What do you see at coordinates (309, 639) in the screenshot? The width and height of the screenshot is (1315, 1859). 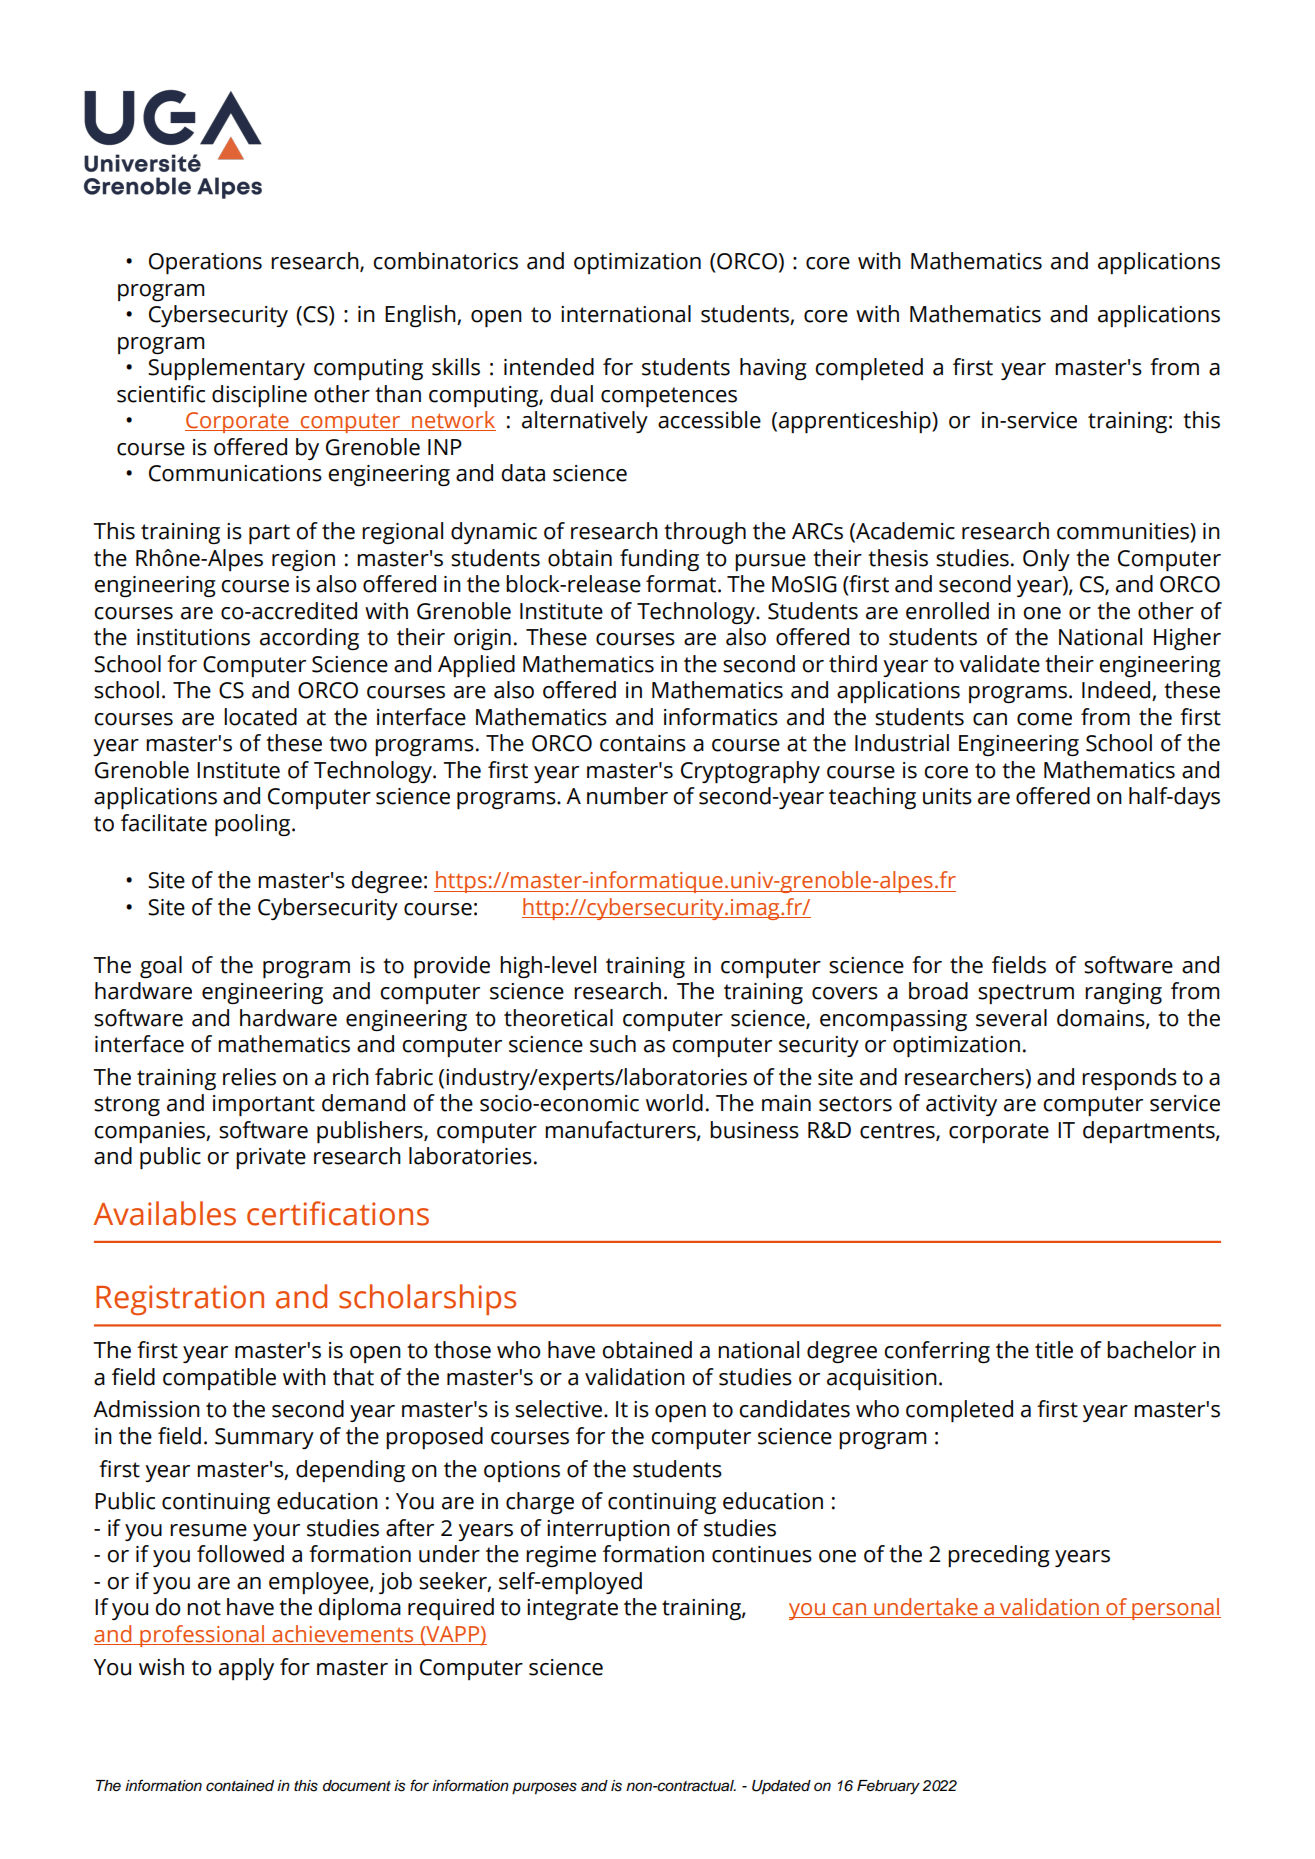 I see `according` at bounding box center [309, 639].
